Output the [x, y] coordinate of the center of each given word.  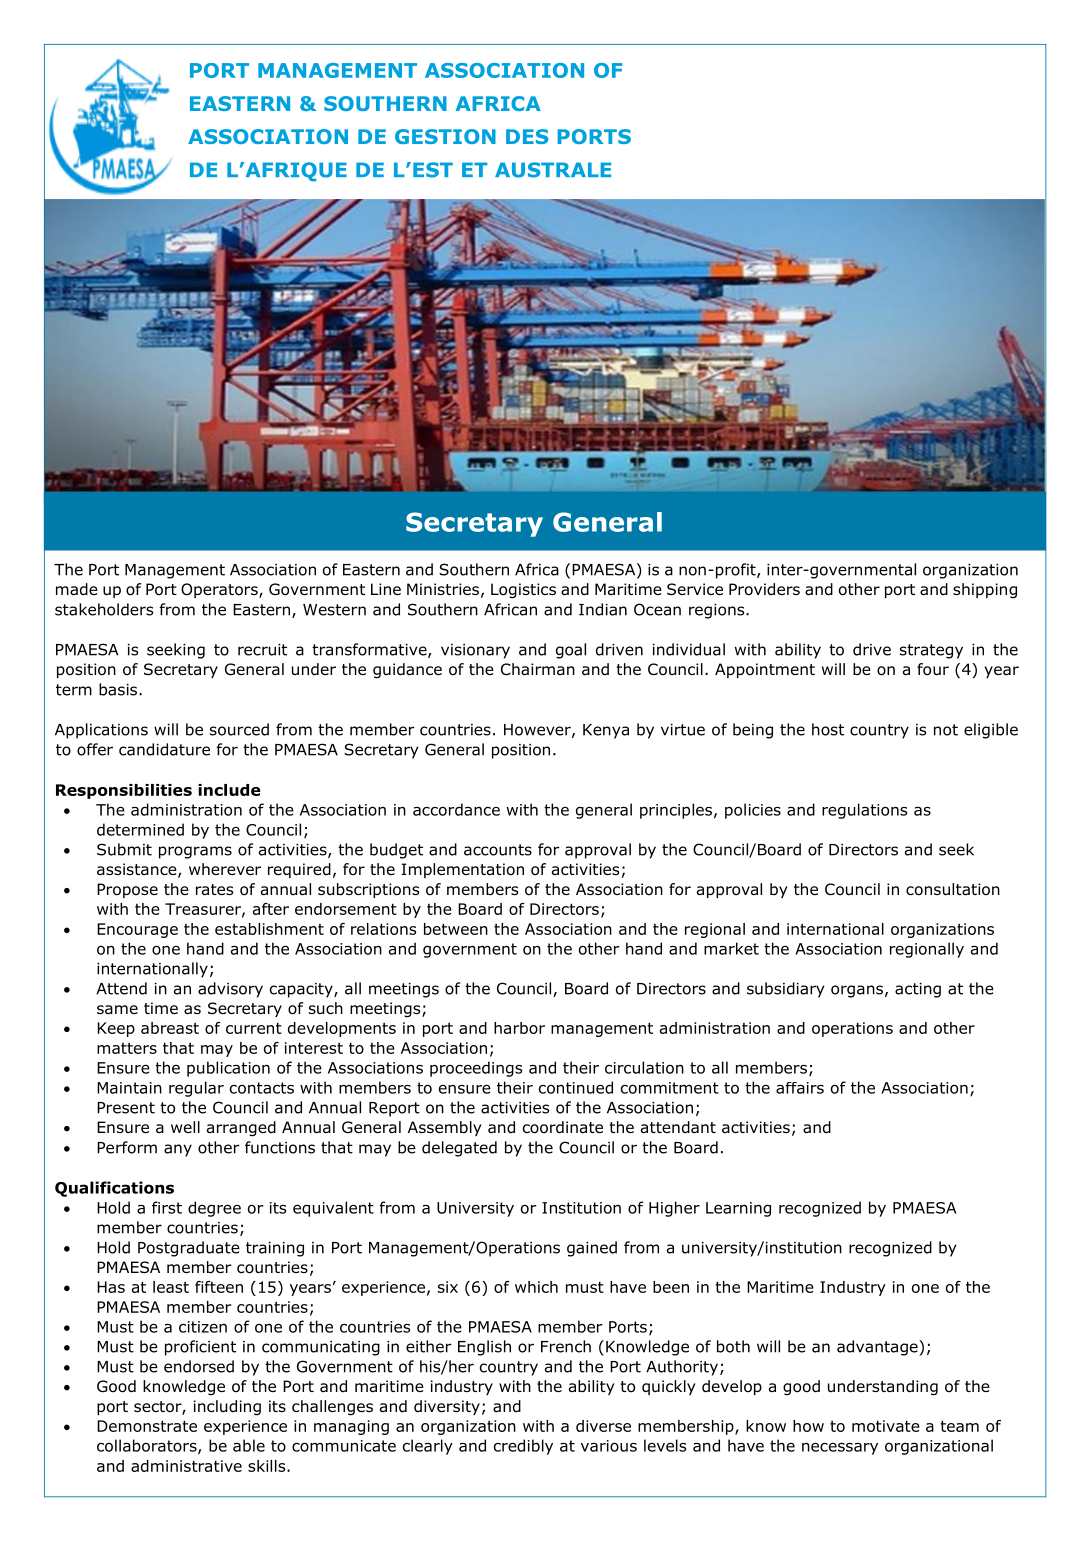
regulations [864, 811]
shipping [985, 590]
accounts [498, 850]
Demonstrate [147, 1426]
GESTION [445, 136]
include [229, 790]
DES [527, 136]
